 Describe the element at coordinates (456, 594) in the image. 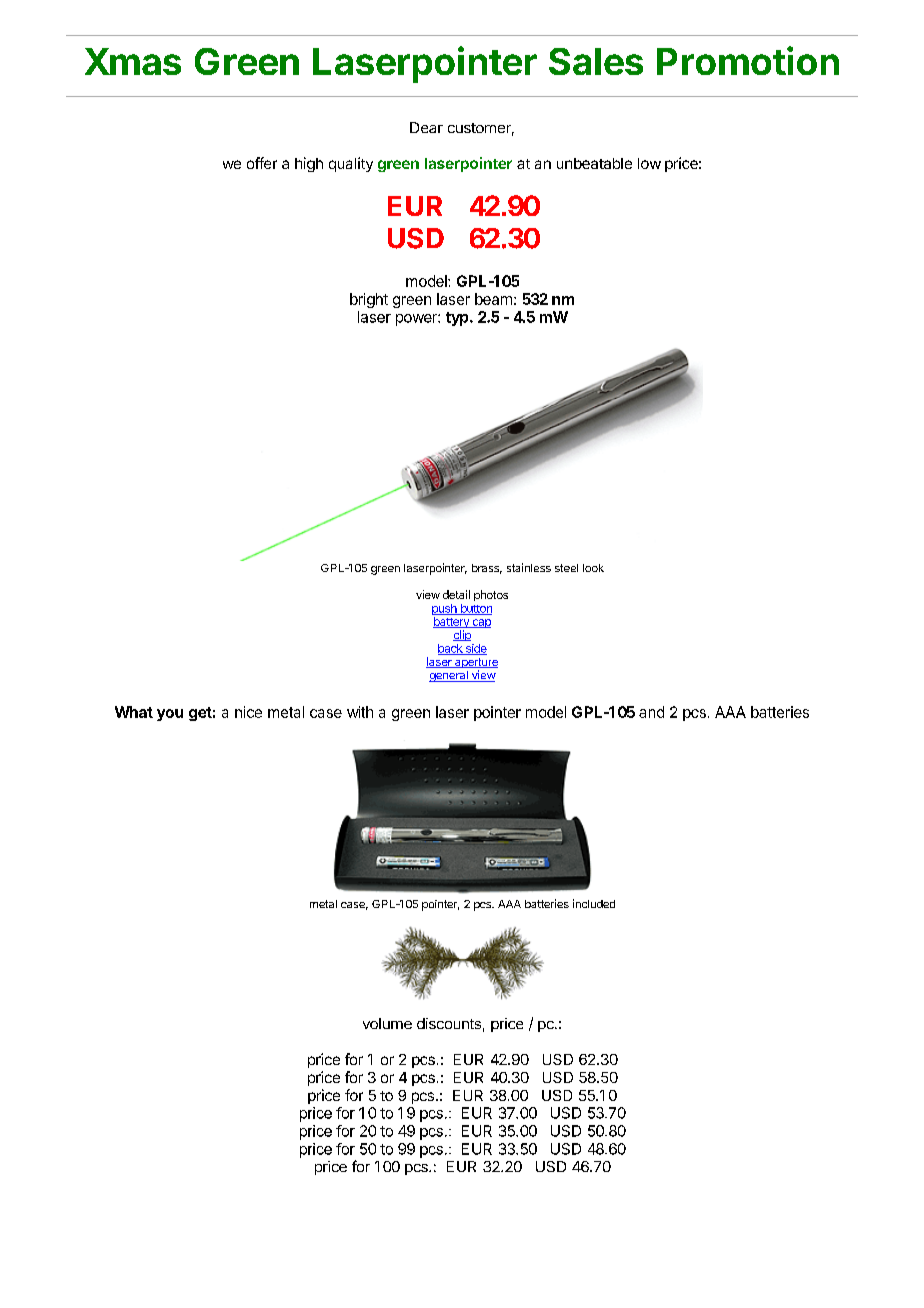

I see `detail` at that location.
